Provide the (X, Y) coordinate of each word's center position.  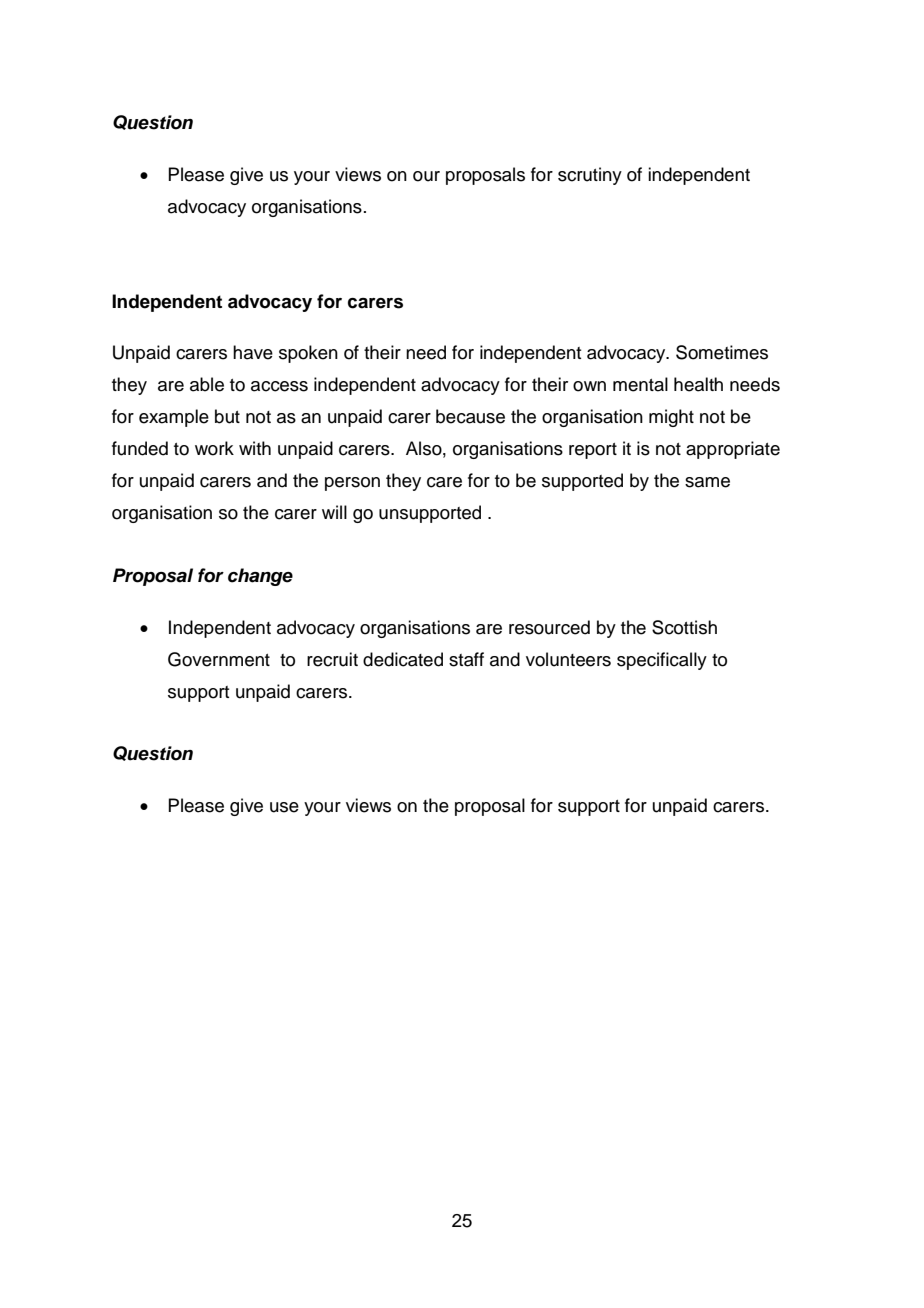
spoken (308, 354)
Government (219, 659)
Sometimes (722, 352)
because (470, 416)
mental (640, 384)
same (707, 482)
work (214, 448)
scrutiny (590, 176)
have (253, 352)
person (352, 484)
